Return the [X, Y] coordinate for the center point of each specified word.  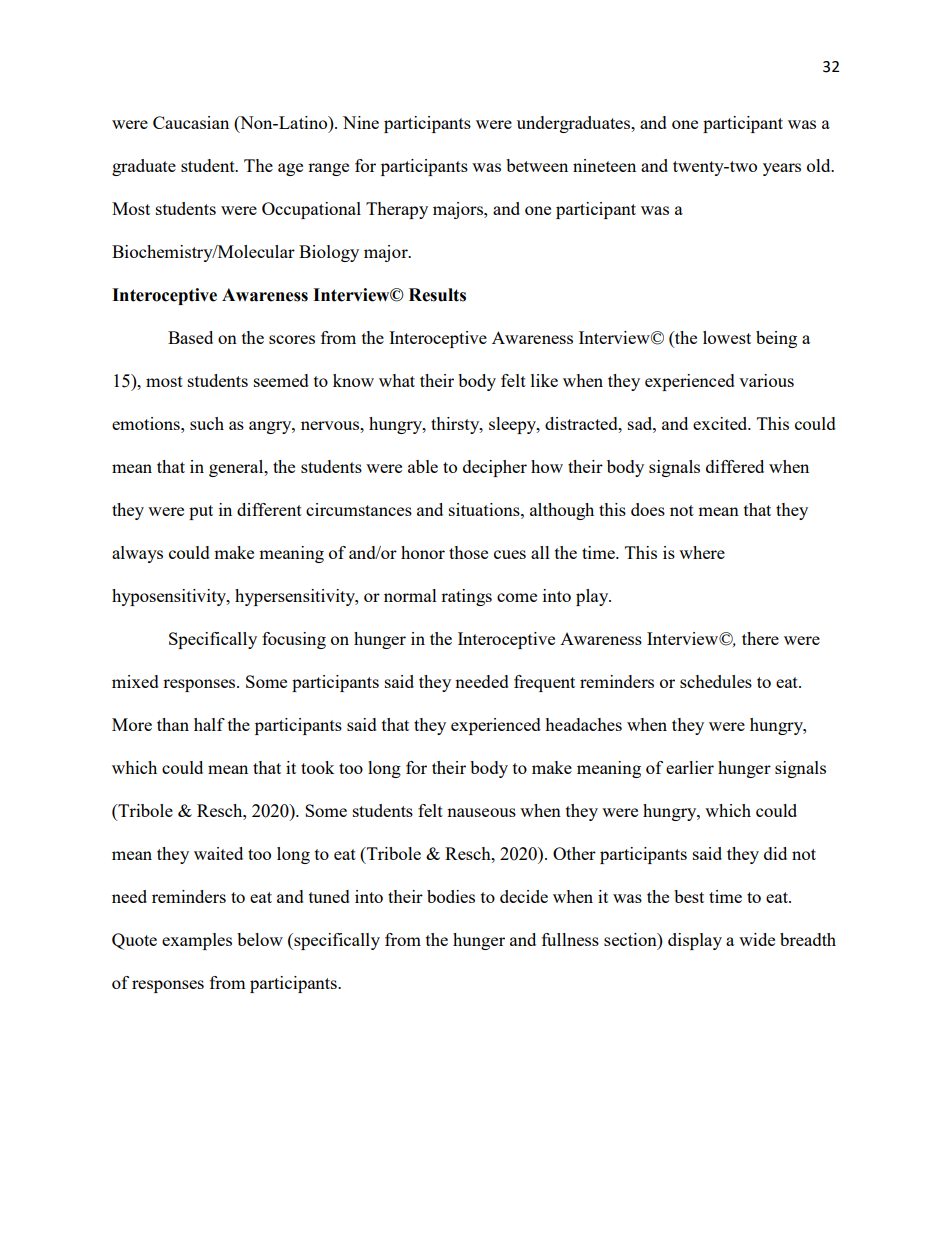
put [201, 512]
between [537, 165]
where [702, 552]
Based [190, 337]
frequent [544, 683]
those [468, 552]
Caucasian [191, 122]
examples [197, 941]
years [782, 169]
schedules [716, 681]
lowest [727, 337]
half [209, 724]
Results [437, 295]
